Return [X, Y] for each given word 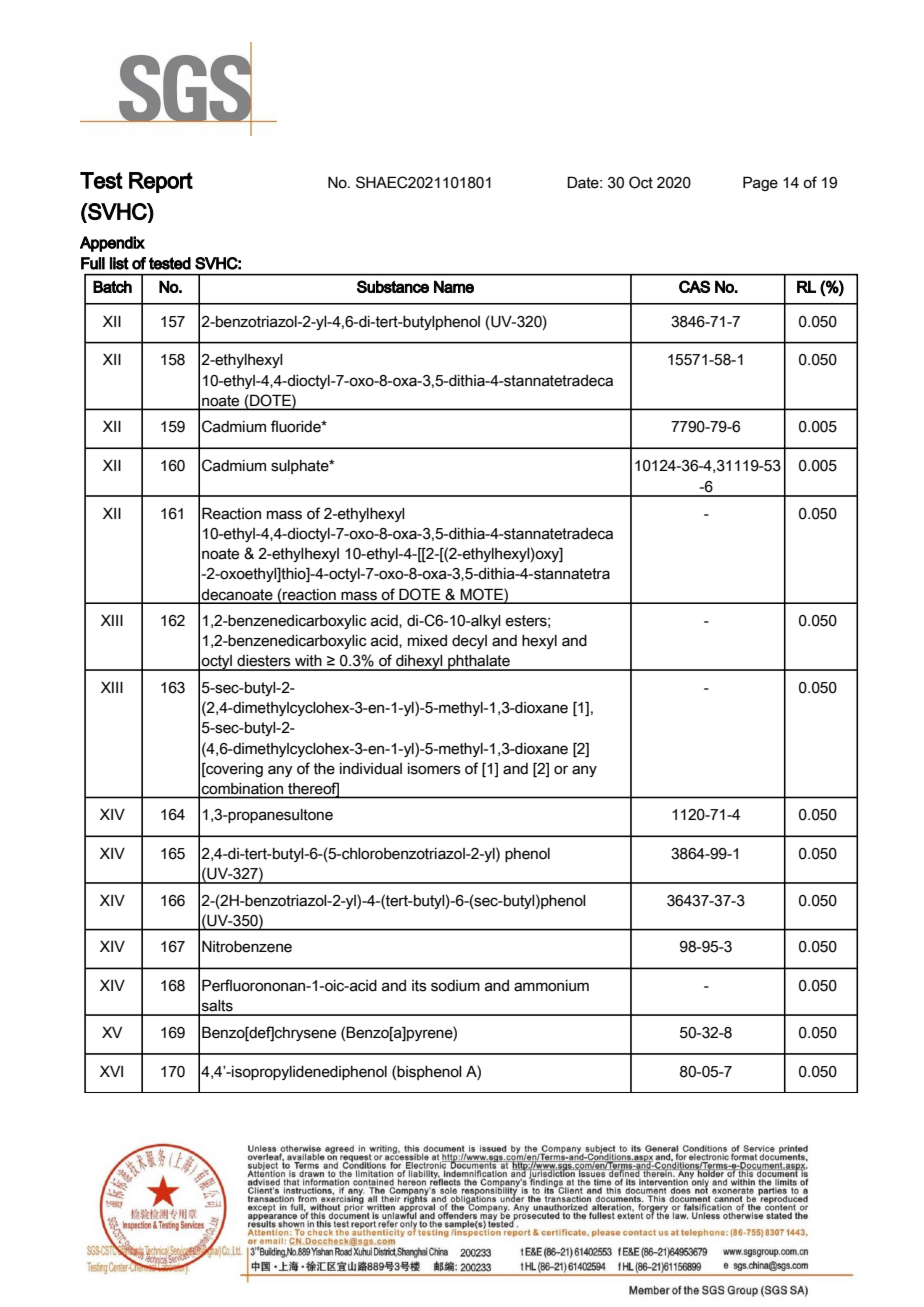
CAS [694, 286]
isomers [434, 769]
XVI [111, 1071]
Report [161, 182]
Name [454, 286]
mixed [427, 641]
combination [242, 788]
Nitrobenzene [247, 947]
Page [760, 183]
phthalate [479, 663]
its [419, 986]
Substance [393, 286]
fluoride [297, 426]
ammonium [551, 986]
